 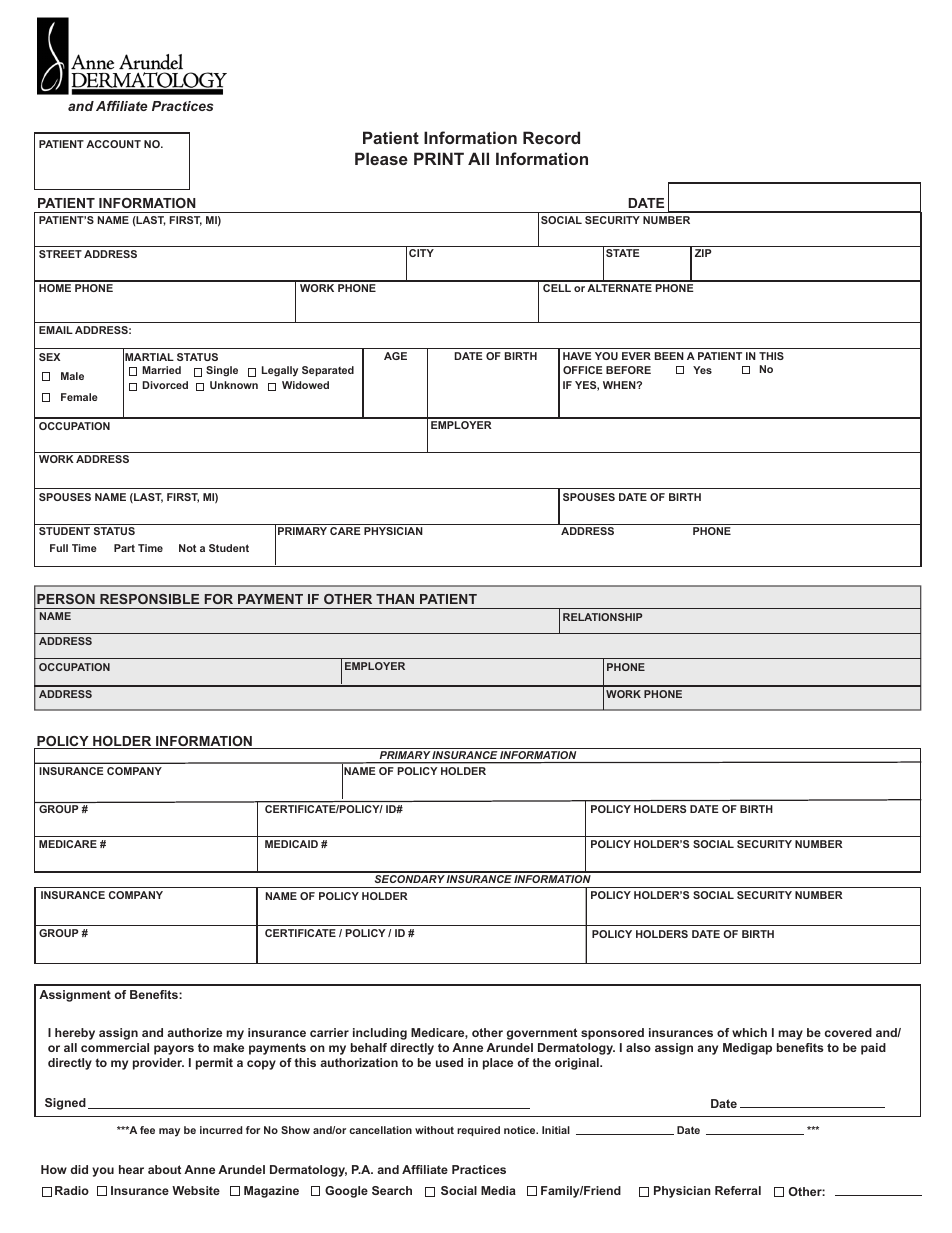 What do you see at coordinates (124, 548) in the screenshot?
I see `Part` at bounding box center [124, 548].
